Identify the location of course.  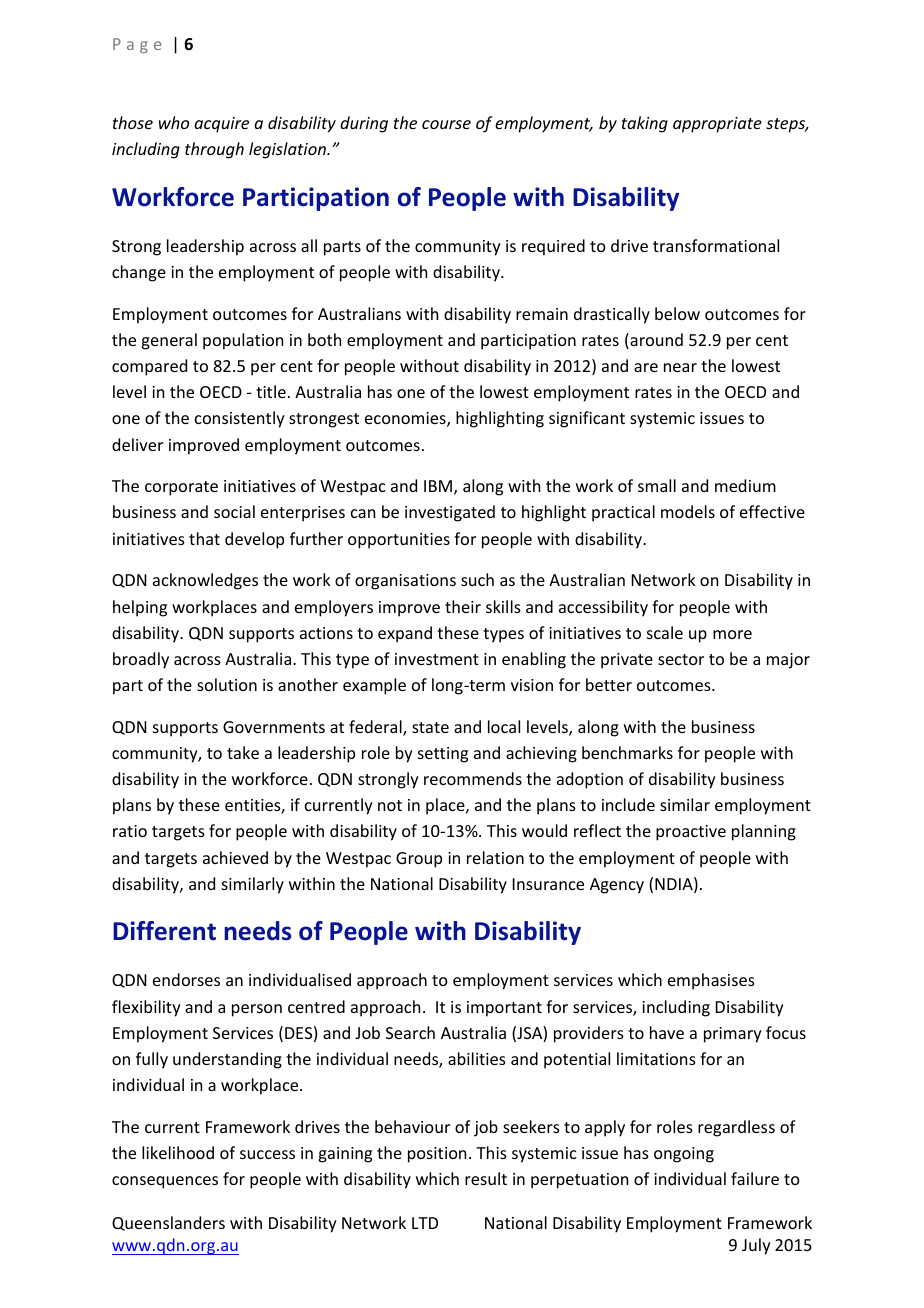
(446, 124).
